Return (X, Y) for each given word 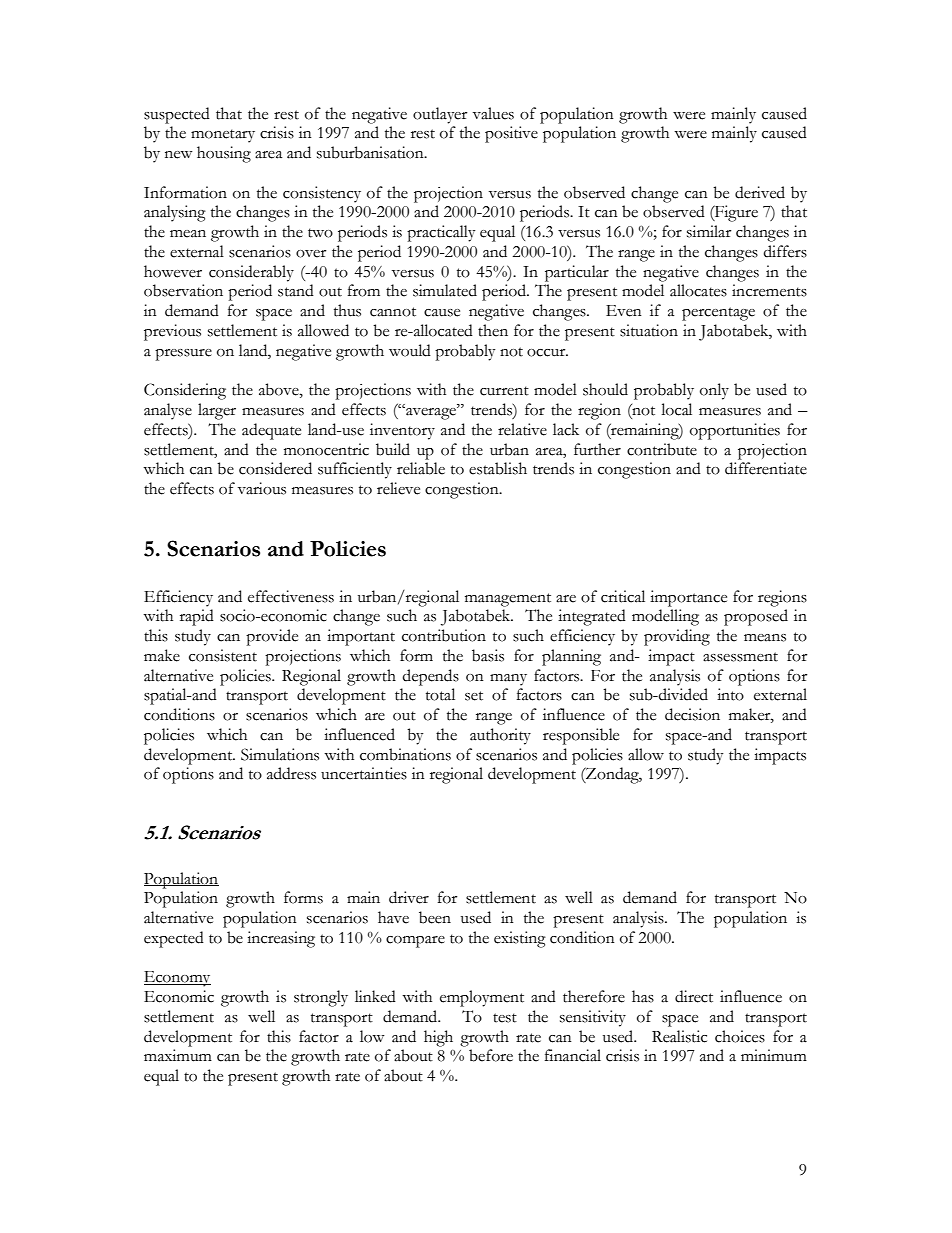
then (493, 330)
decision (692, 714)
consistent (223, 655)
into (730, 694)
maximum (178, 1055)
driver (409, 897)
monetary (223, 136)
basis (488, 655)
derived (760, 192)
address (291, 773)
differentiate (766, 468)
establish (498, 468)
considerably (251, 273)
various (262, 488)
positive (511, 134)
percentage (718, 314)
